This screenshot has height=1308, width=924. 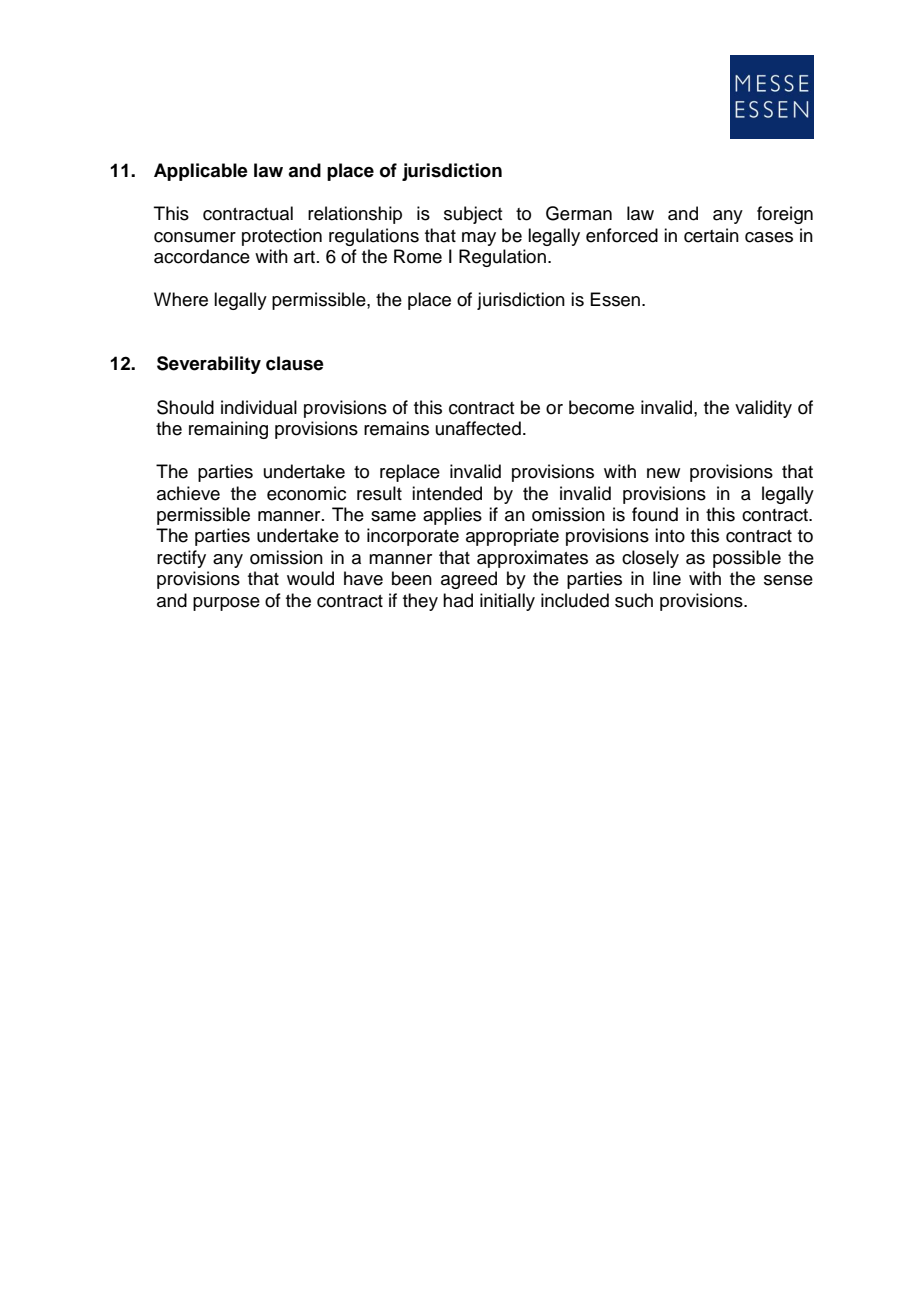 I want to click on purpose, so click(x=226, y=604).
